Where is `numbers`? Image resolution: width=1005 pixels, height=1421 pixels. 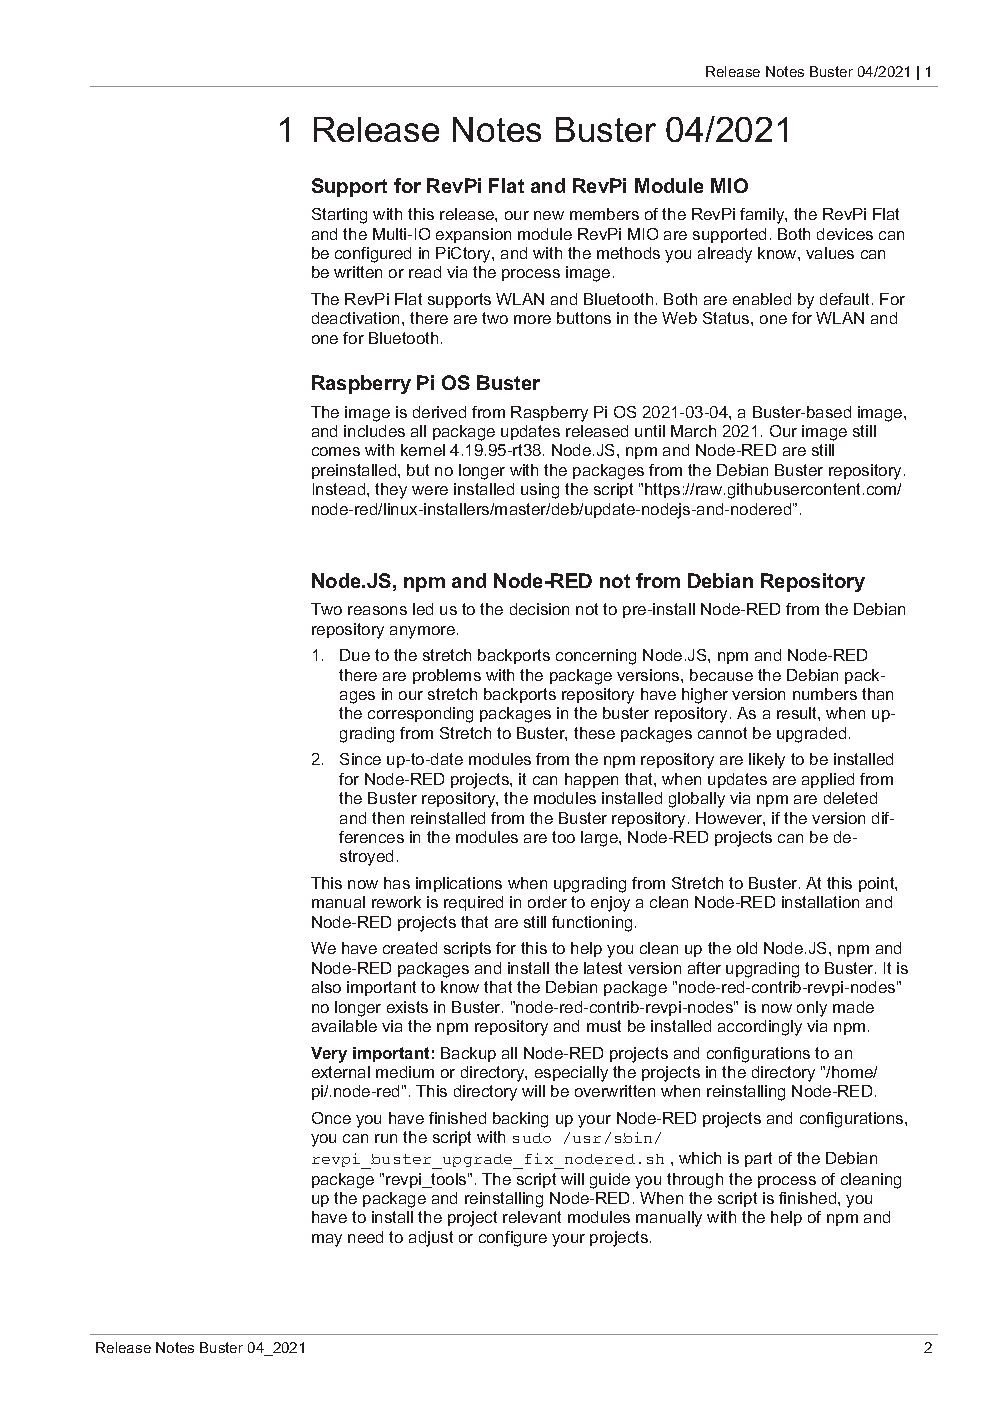
numbers is located at coordinates (825, 694).
